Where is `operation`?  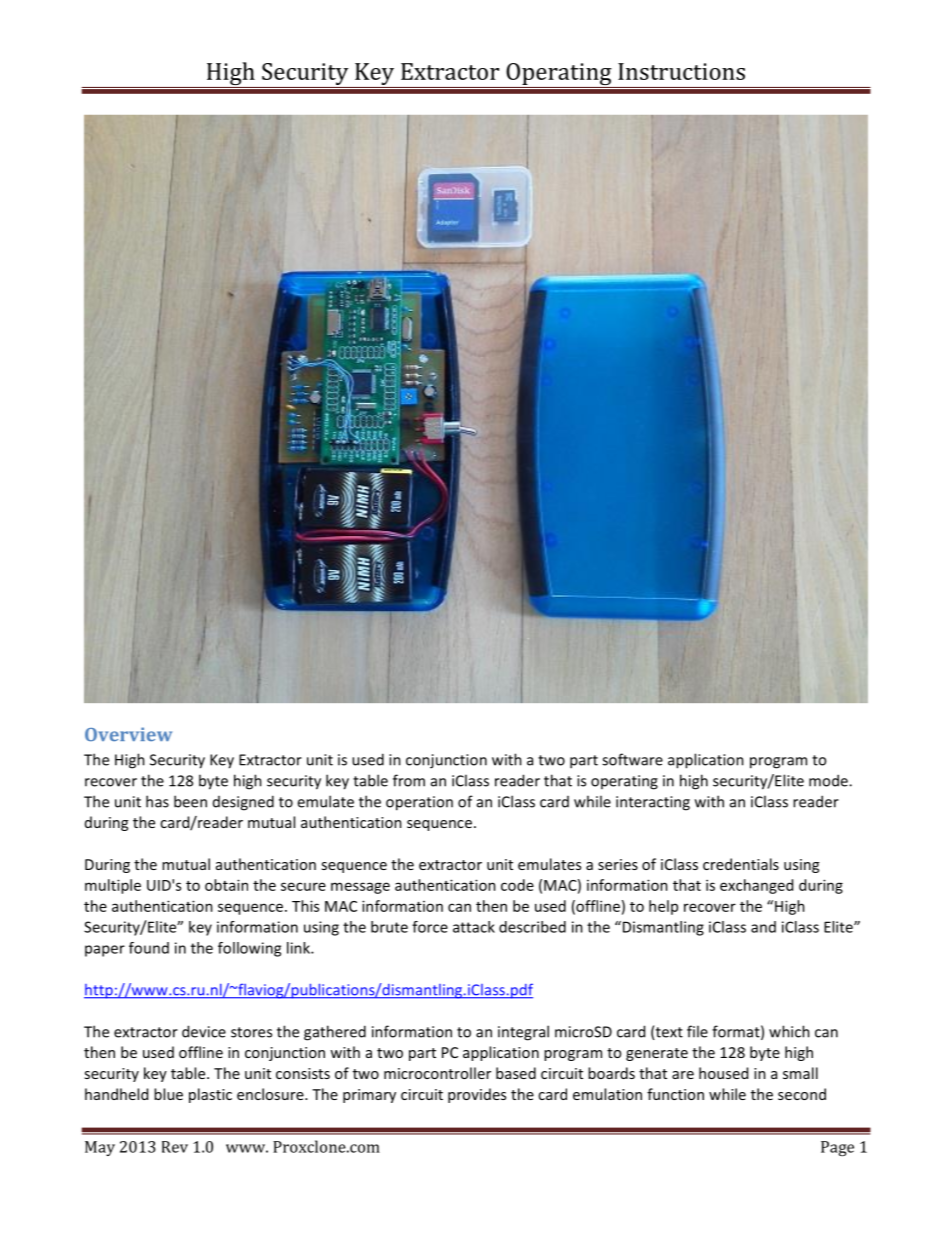
operation is located at coordinates (419, 803).
